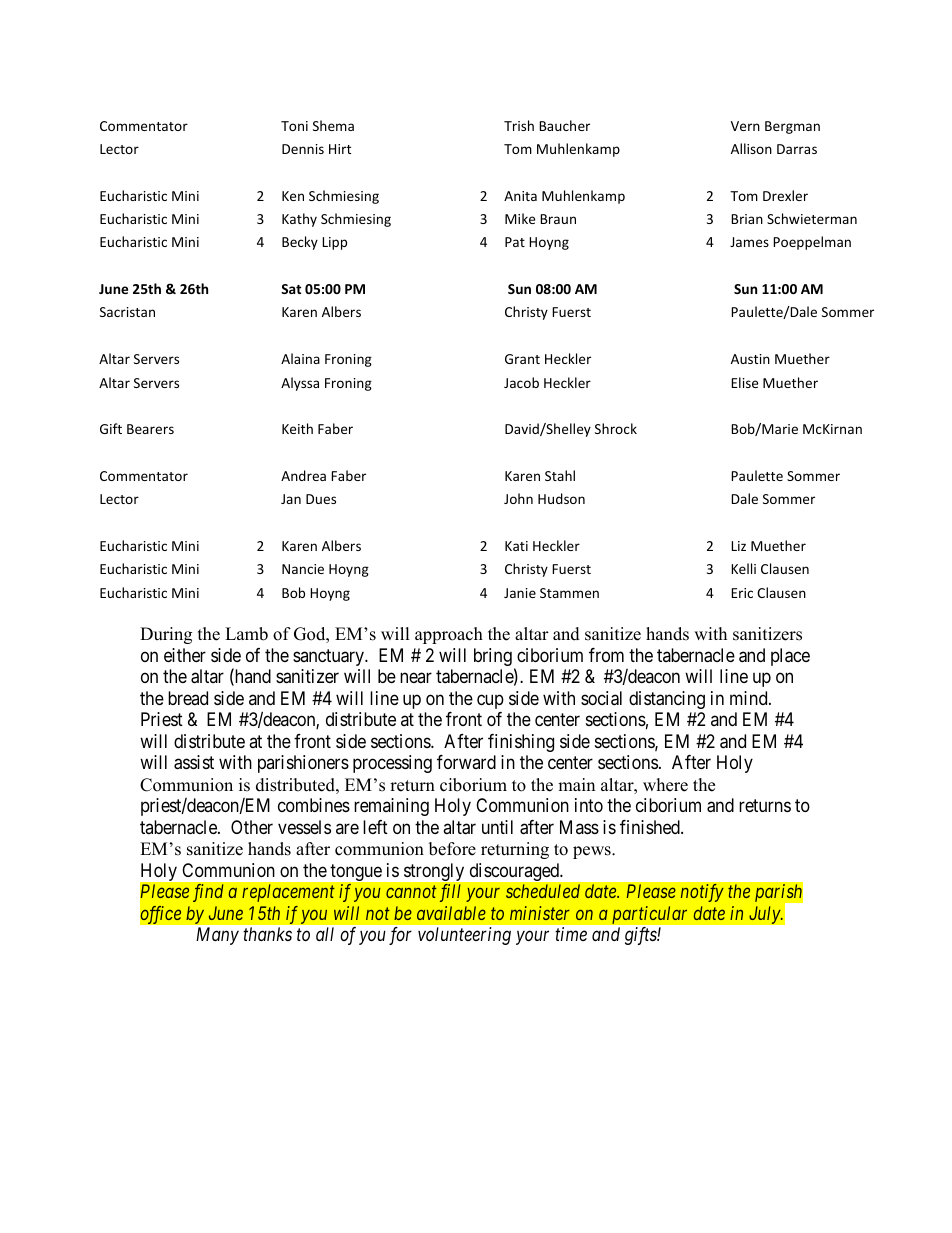 This image has height=1233, width=952. I want to click on Many, so click(217, 936).
